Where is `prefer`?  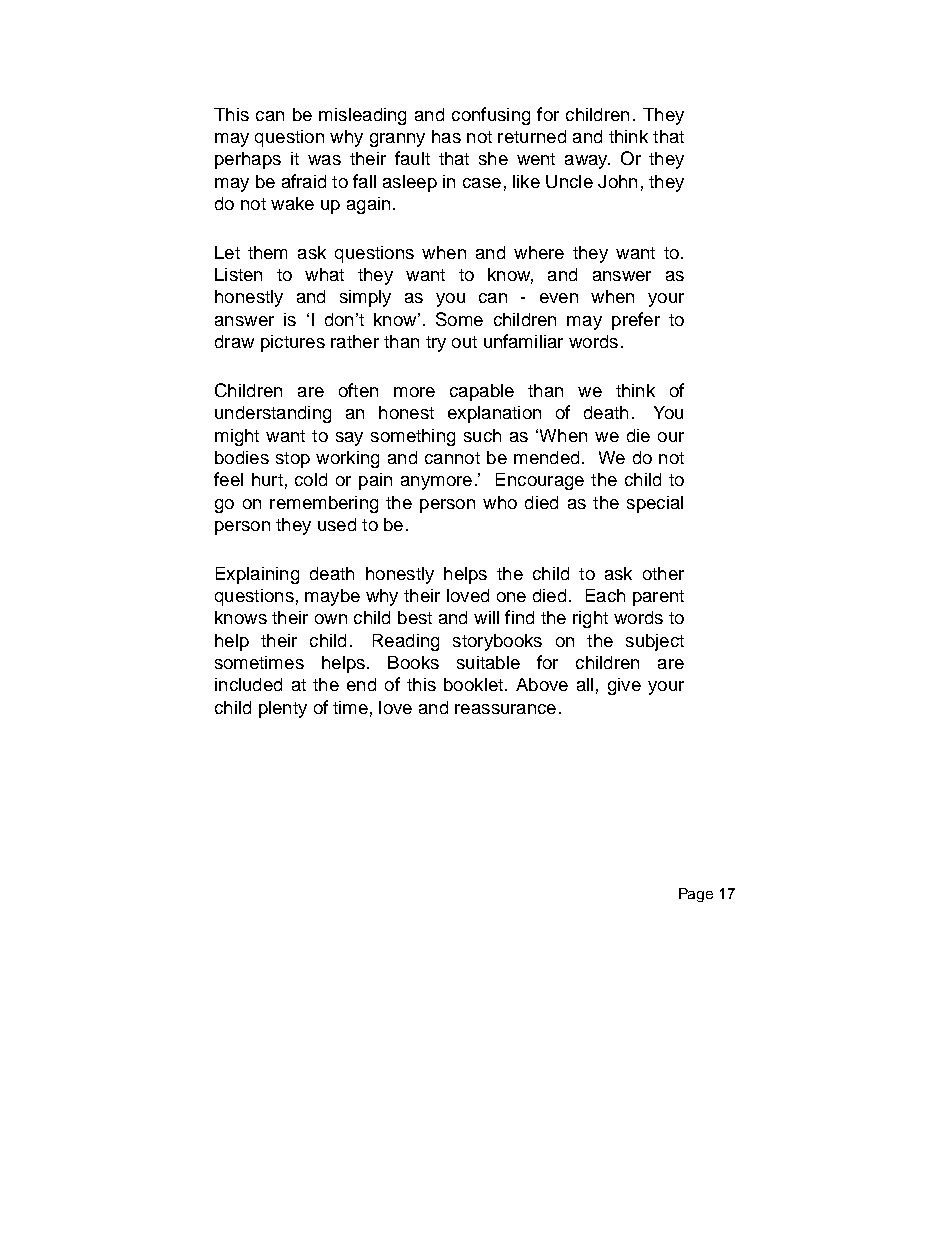 prefer is located at coordinates (636, 321).
